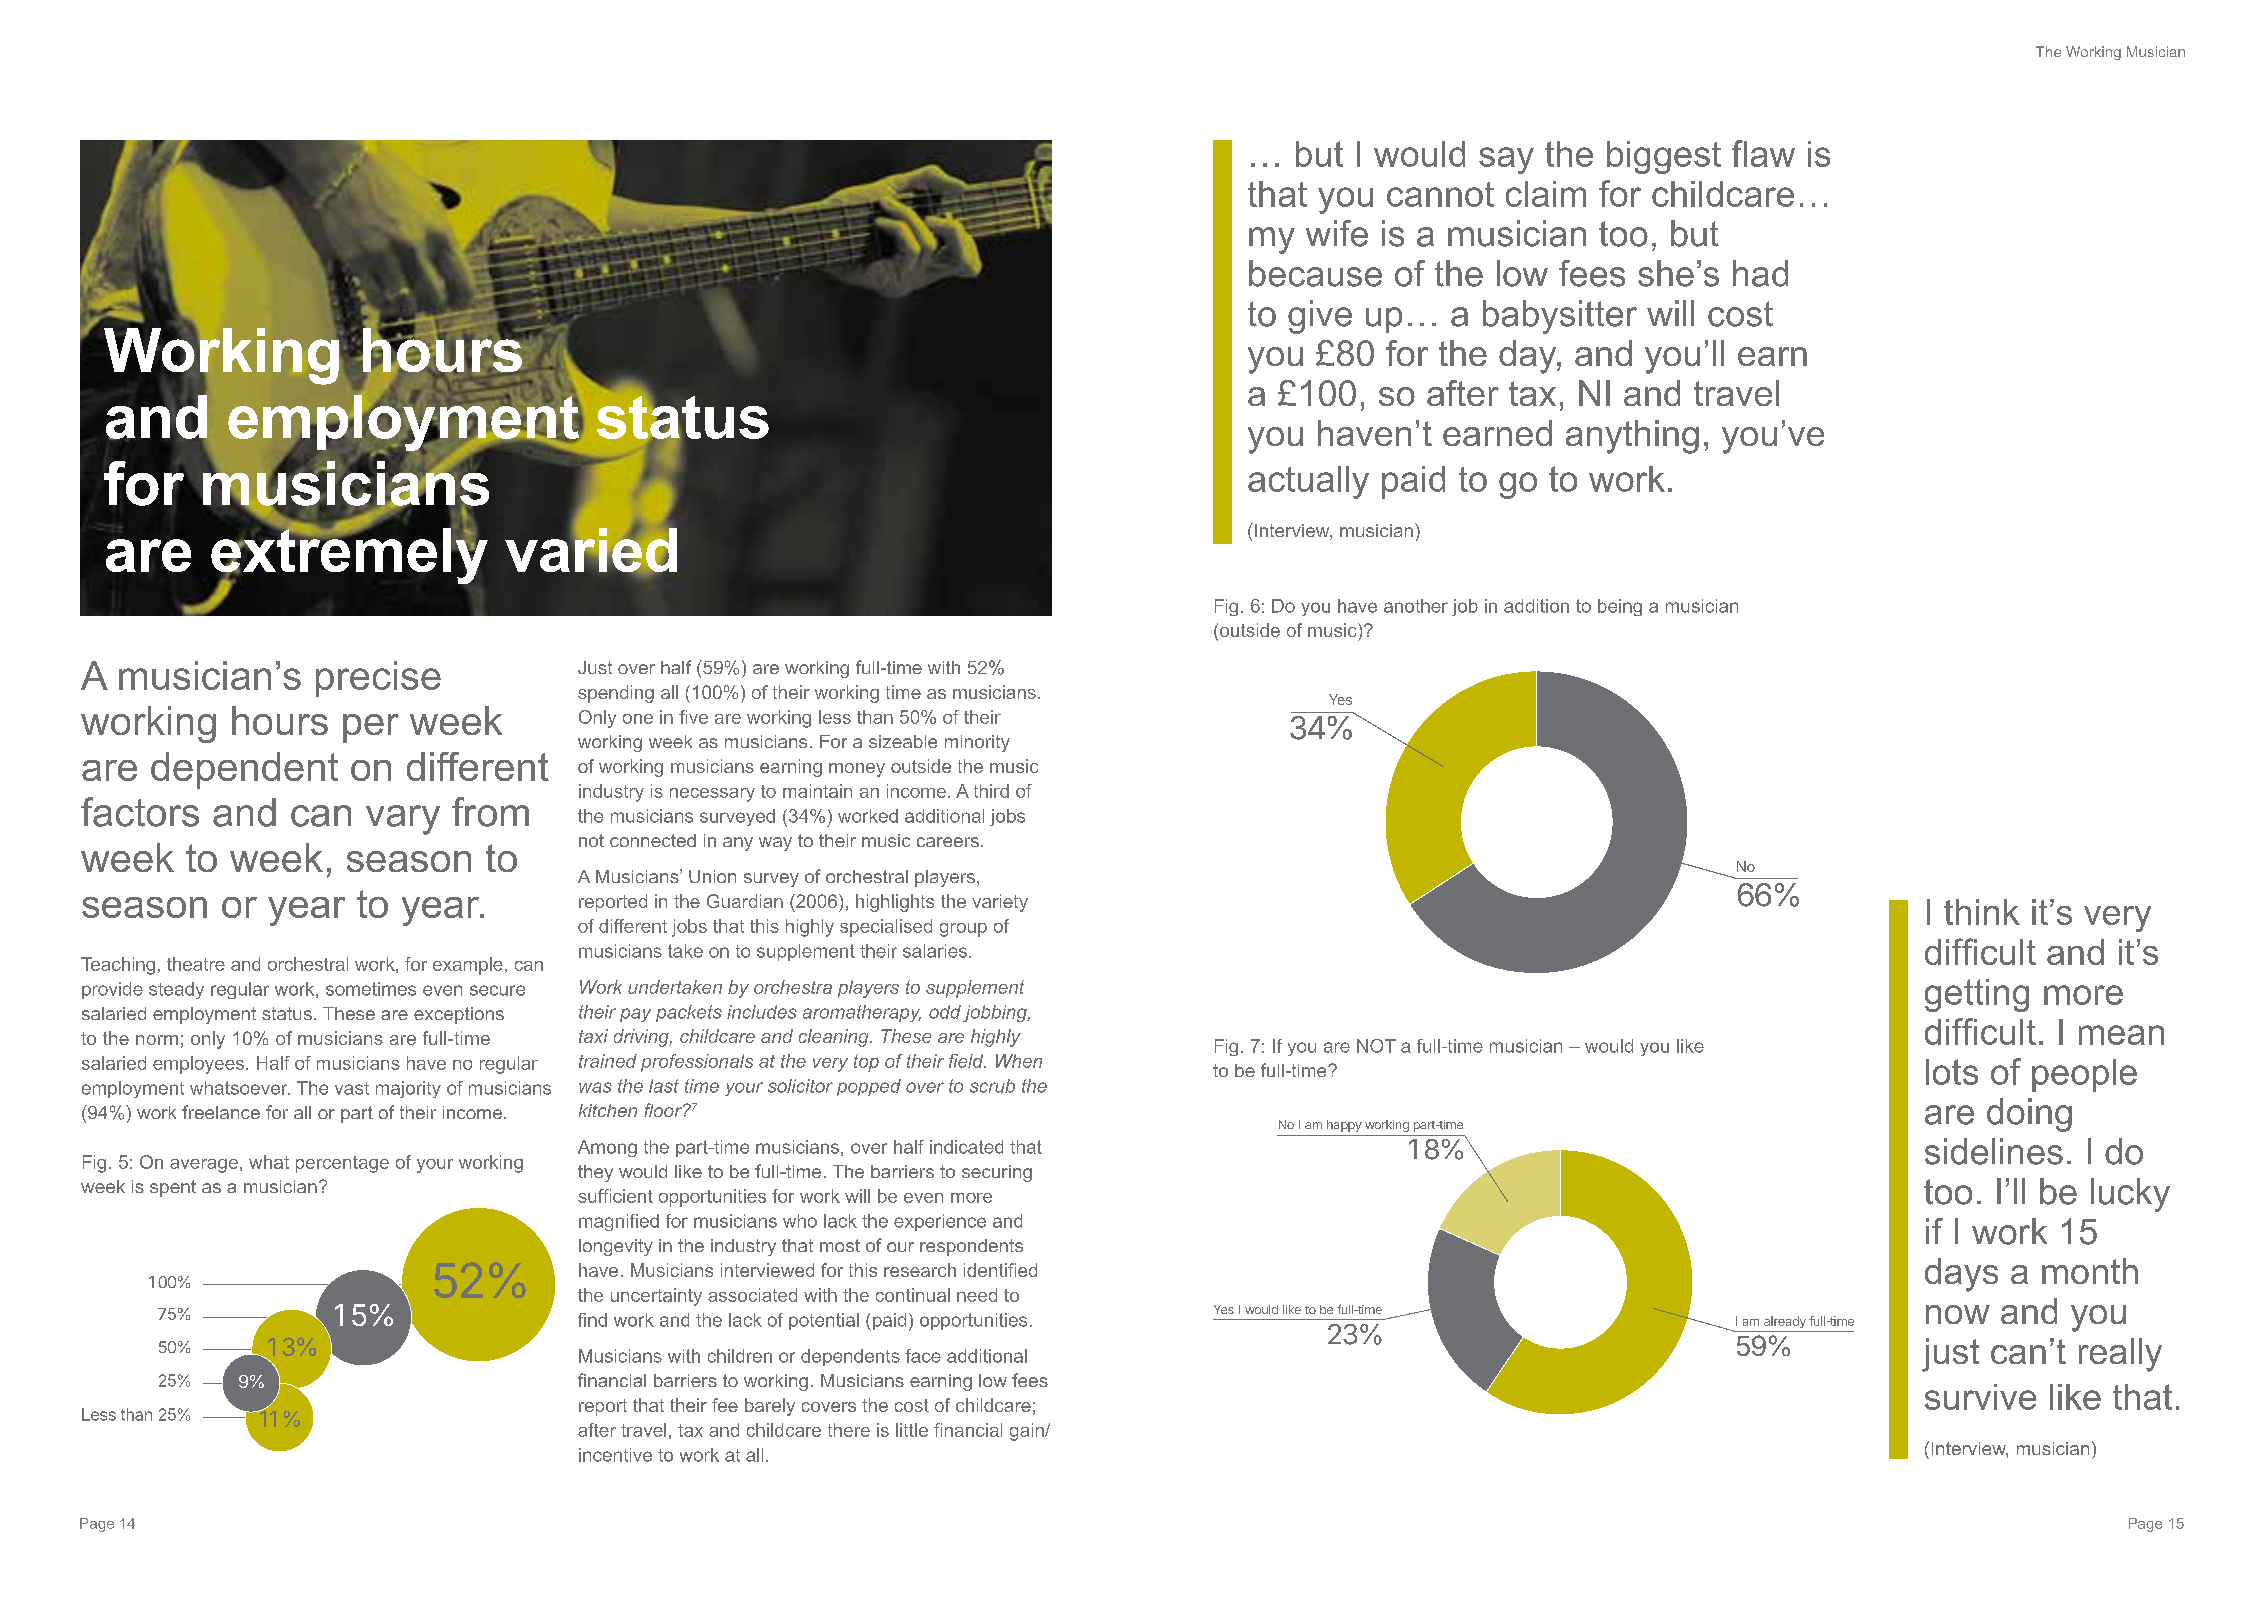  What do you see at coordinates (1315, 273) in the screenshot?
I see `because` at bounding box center [1315, 273].
